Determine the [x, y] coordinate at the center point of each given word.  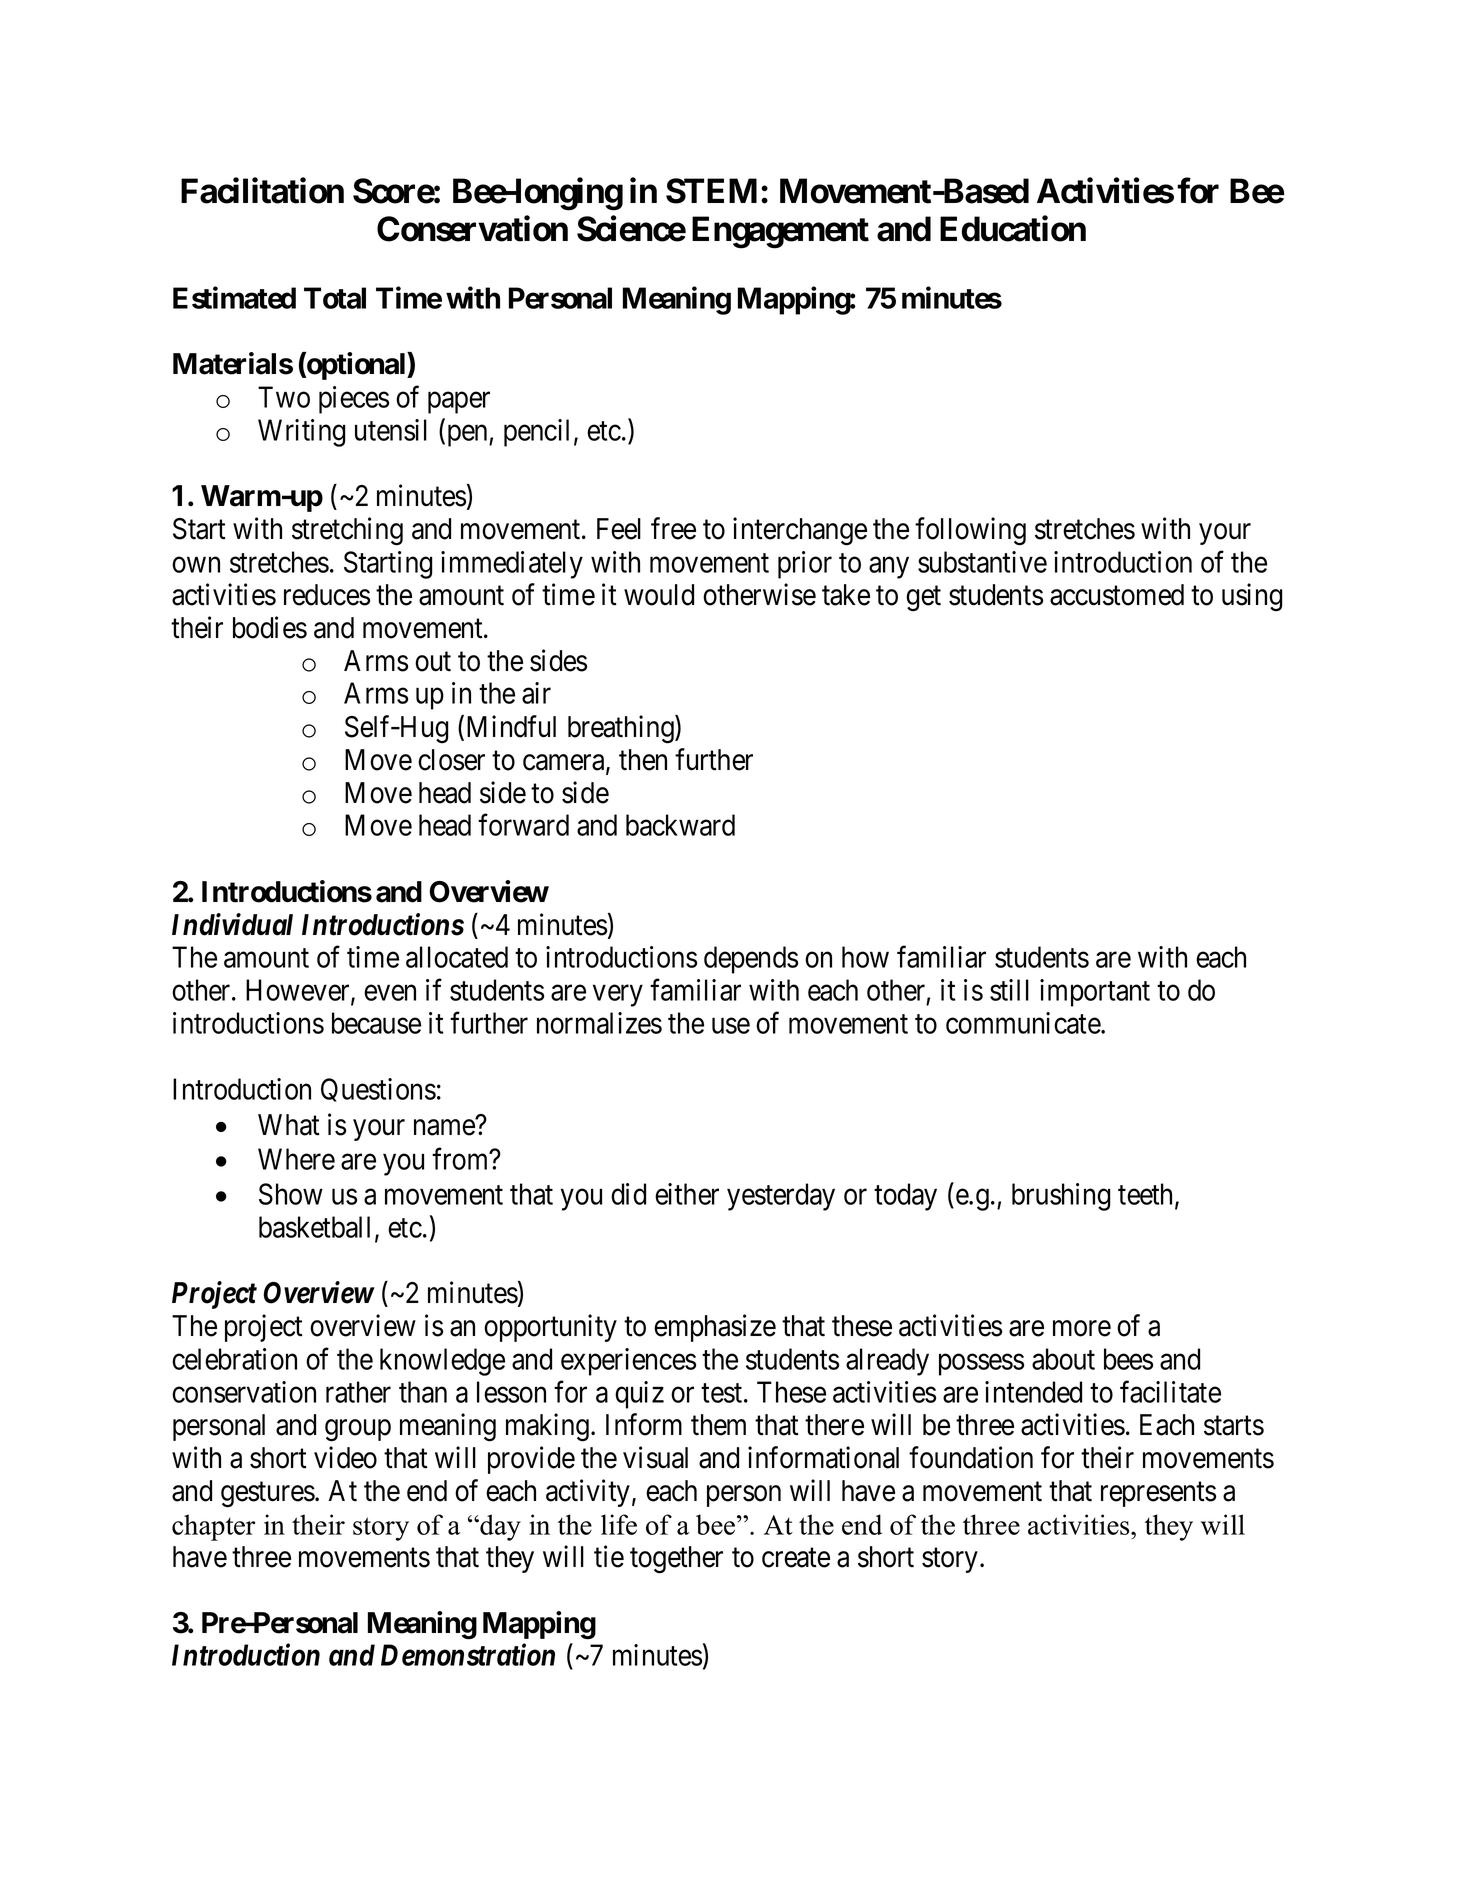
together [676, 1560]
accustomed [1117, 595]
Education [1013, 229]
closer [451, 760]
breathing [622, 729]
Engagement [780, 232]
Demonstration [468, 1655]
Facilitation [262, 190]
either [687, 1194]
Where [296, 1159]
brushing [1061, 1197]
